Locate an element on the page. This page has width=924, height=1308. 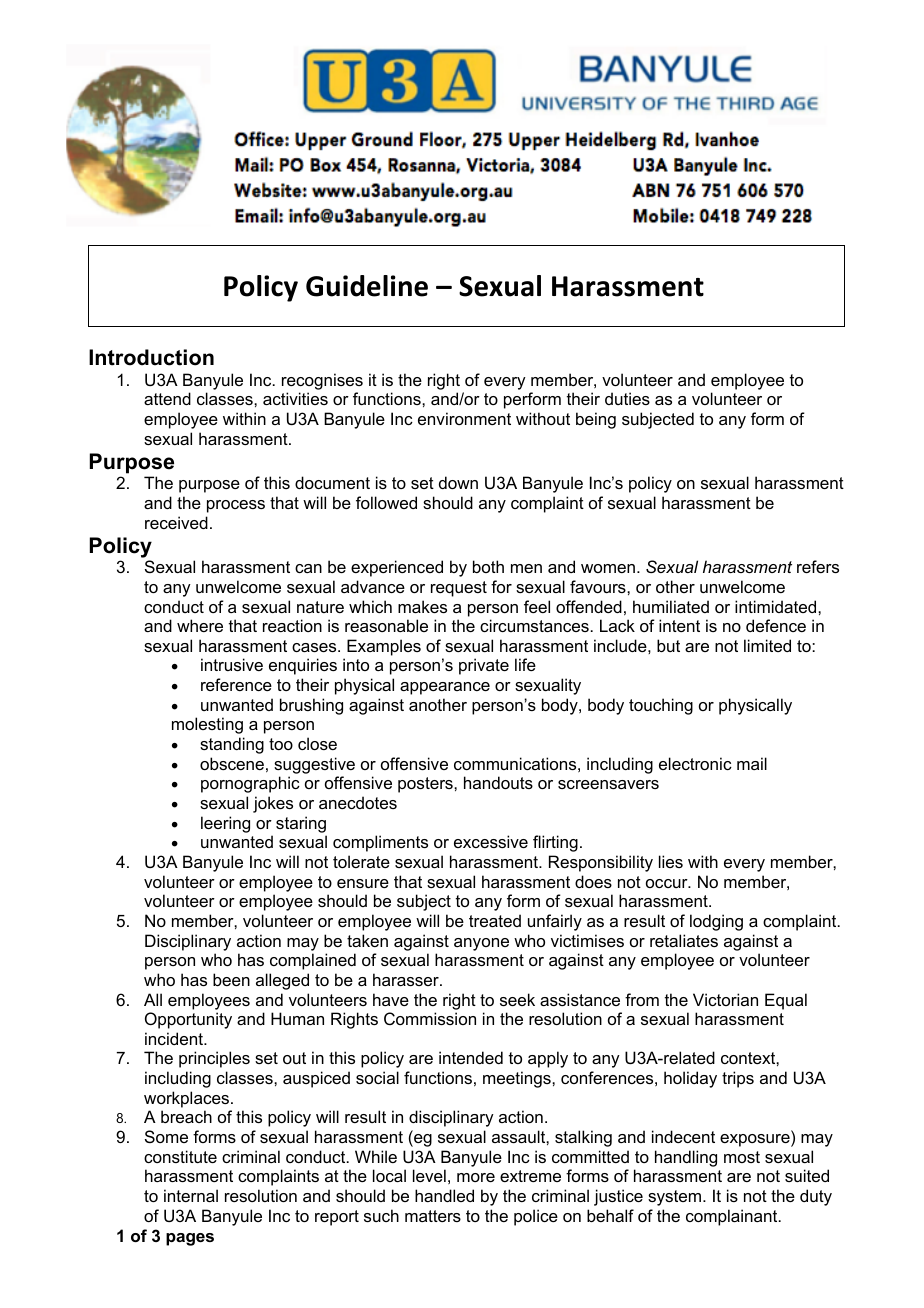
internal is located at coordinates (191, 1195).
